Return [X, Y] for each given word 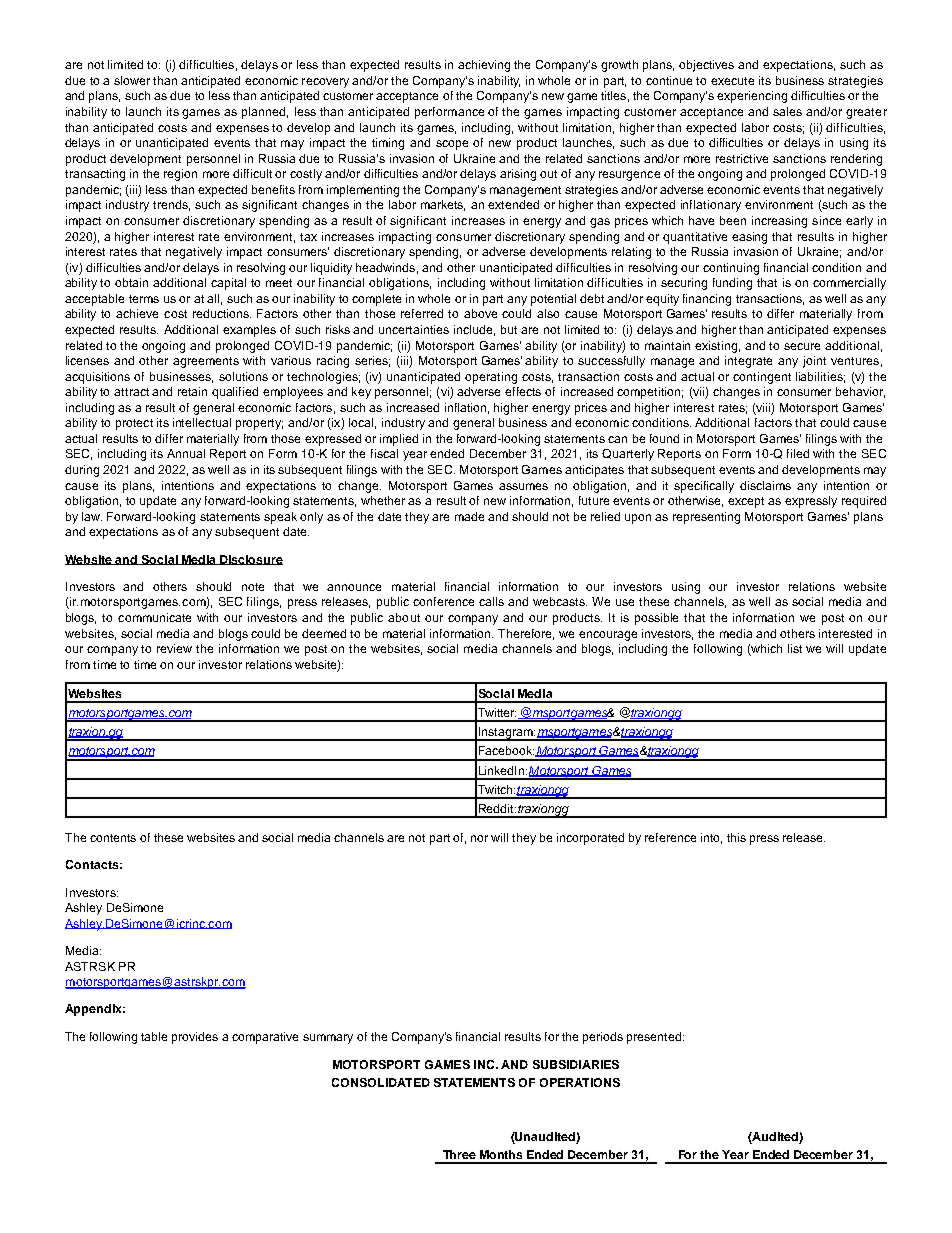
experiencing [752, 97]
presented [654, 1038]
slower [132, 80]
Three [459, 1154]
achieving [484, 66]
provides [195, 1038]
